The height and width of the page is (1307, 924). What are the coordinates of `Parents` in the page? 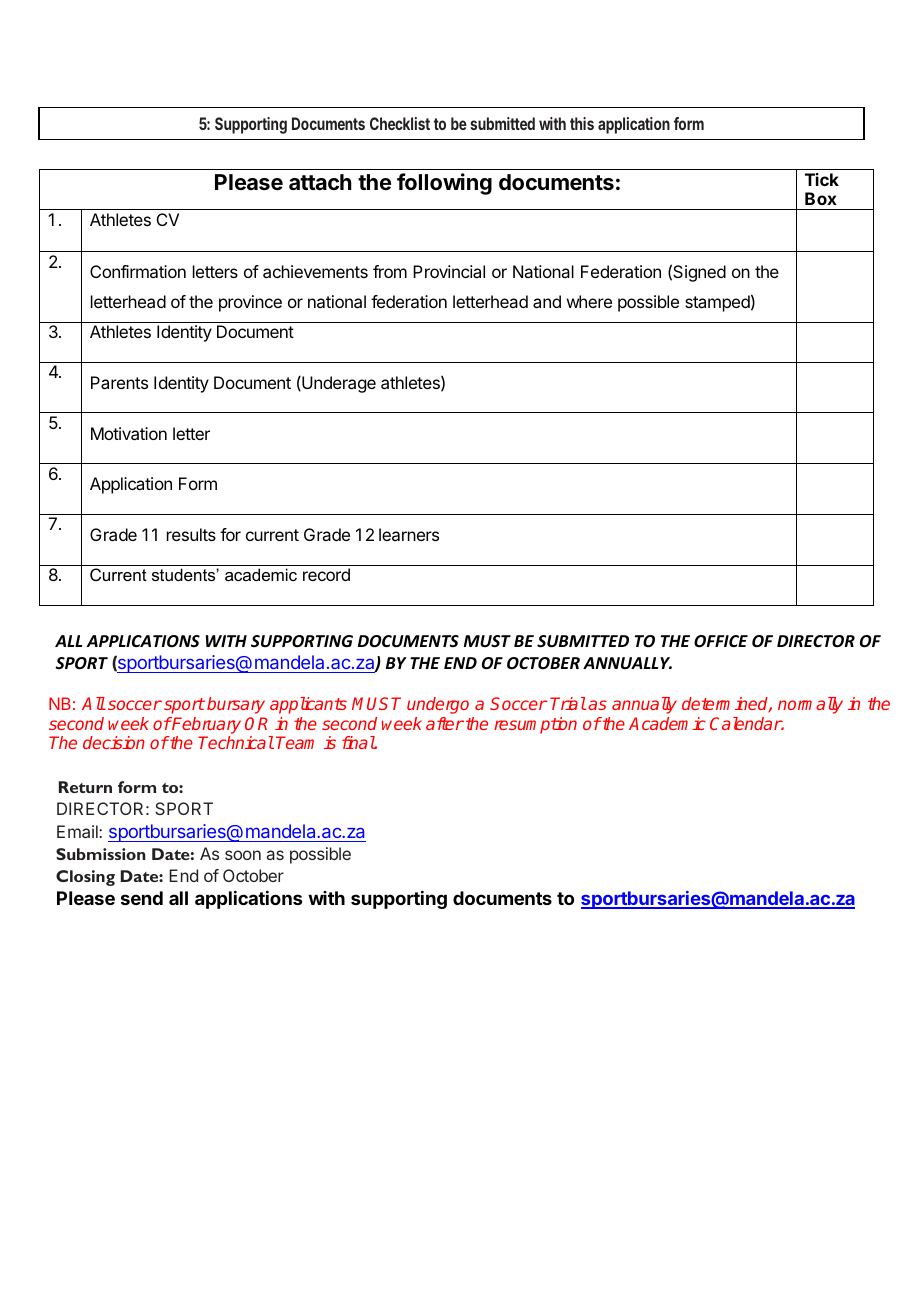 It's located at (119, 382).
